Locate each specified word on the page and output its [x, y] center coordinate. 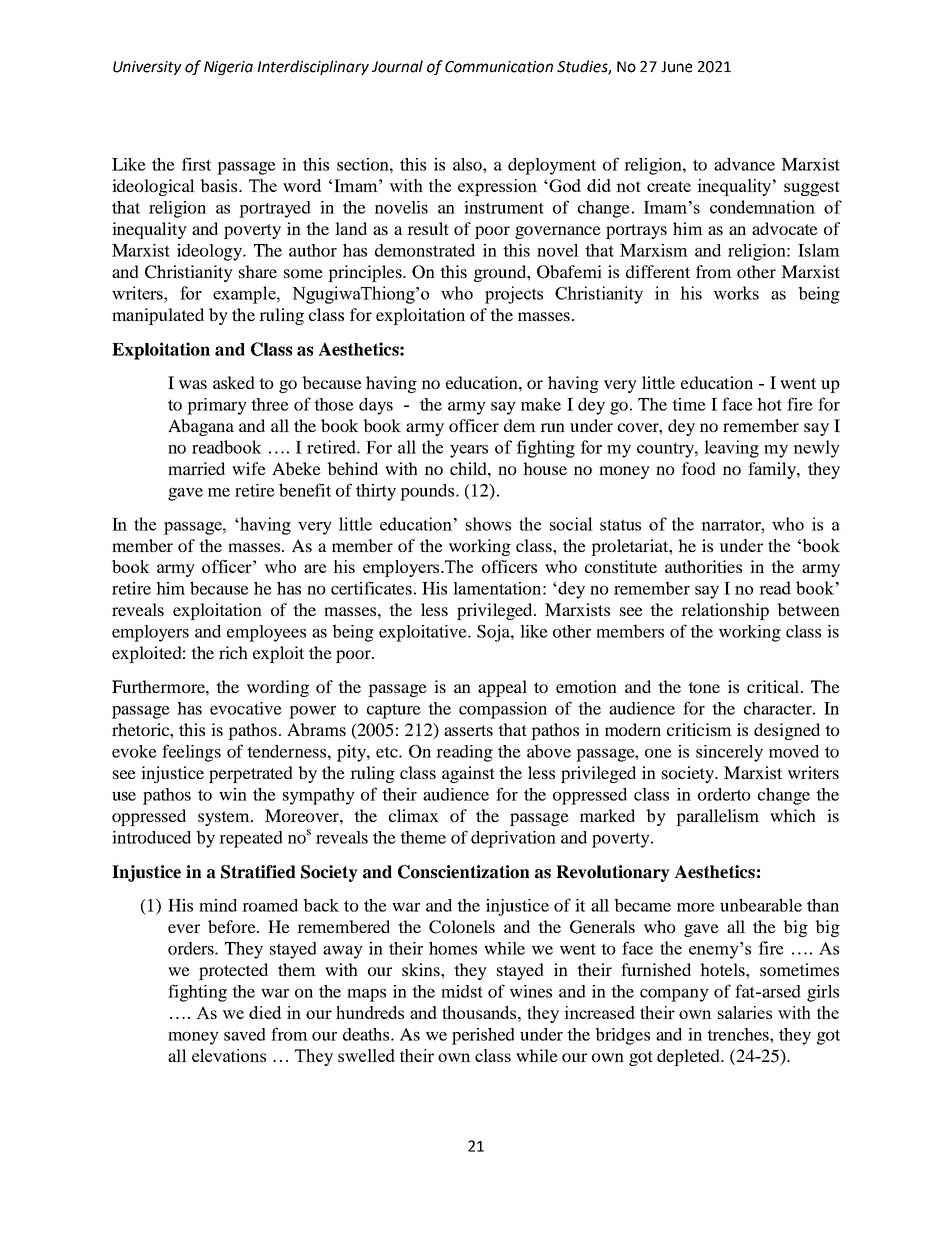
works [736, 293]
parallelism [717, 817]
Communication [499, 67]
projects [514, 295]
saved [245, 1034]
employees [266, 633]
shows [488, 524]
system [225, 818]
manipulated [158, 316]
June [676, 67]
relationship [725, 611]
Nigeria [228, 68]
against [468, 774]
